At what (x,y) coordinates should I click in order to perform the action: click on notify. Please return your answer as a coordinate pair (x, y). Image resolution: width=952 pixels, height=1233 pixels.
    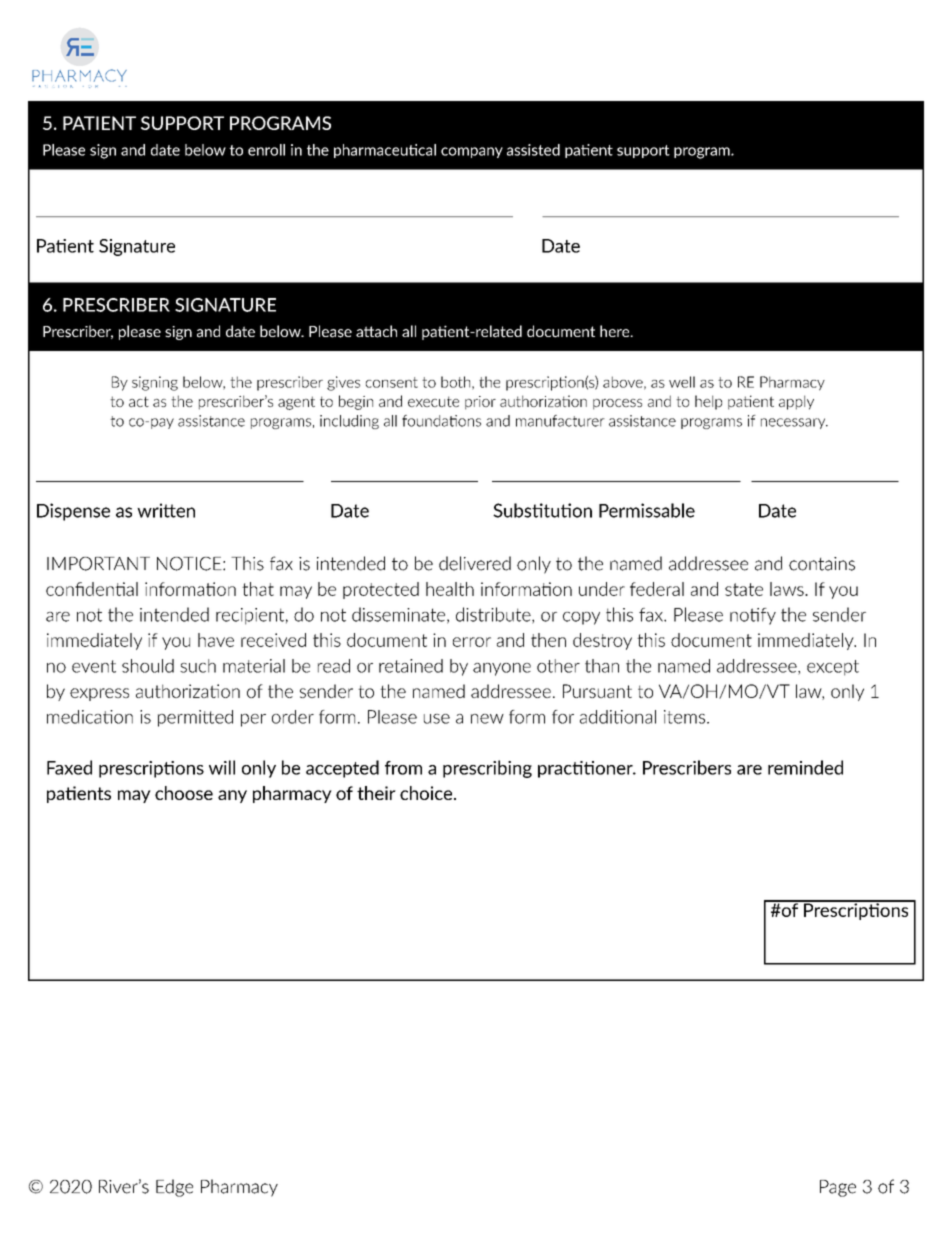
    Looking at the image, I should click on (753, 616).
